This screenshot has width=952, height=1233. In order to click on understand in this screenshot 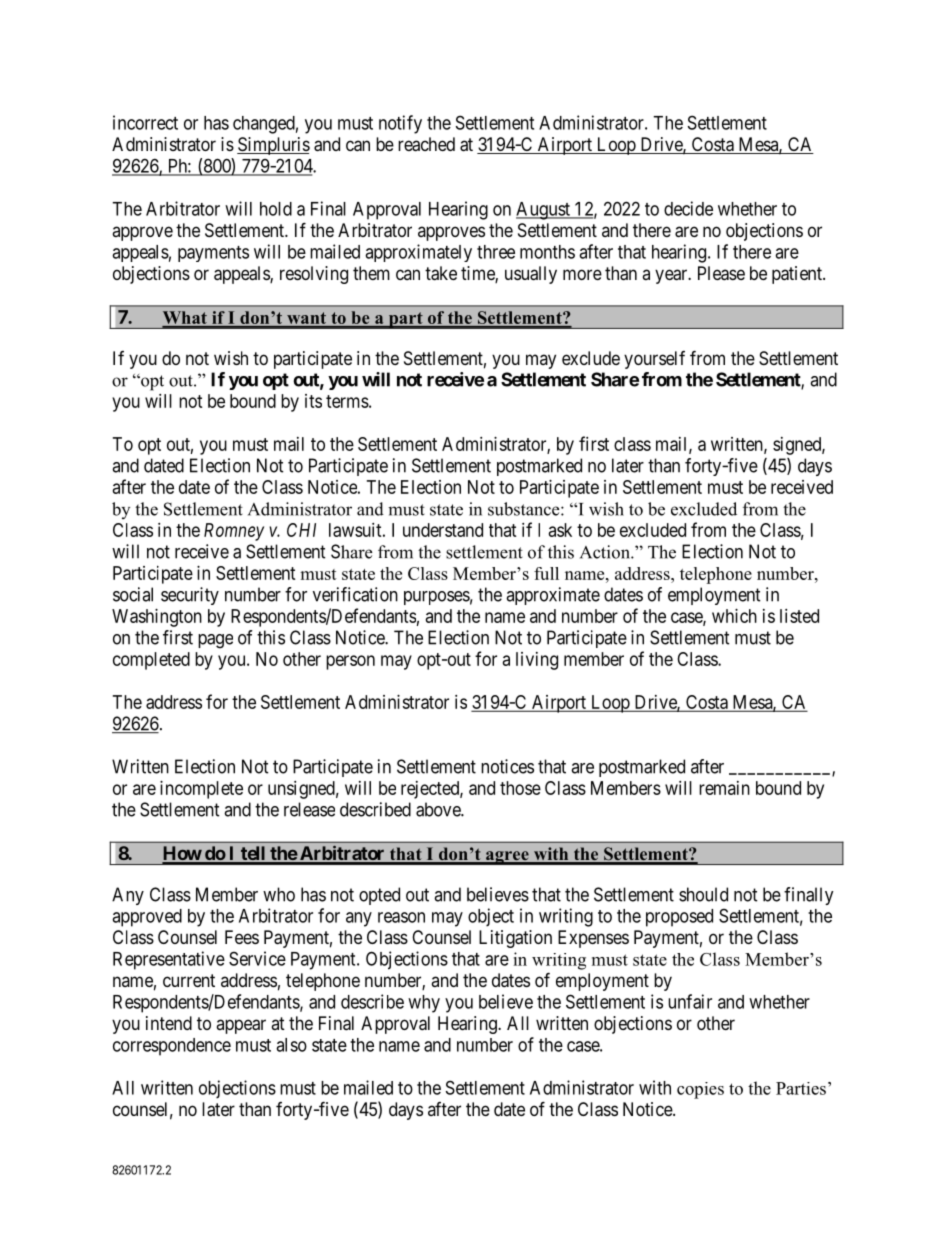, I will do `click(443, 530)`.
